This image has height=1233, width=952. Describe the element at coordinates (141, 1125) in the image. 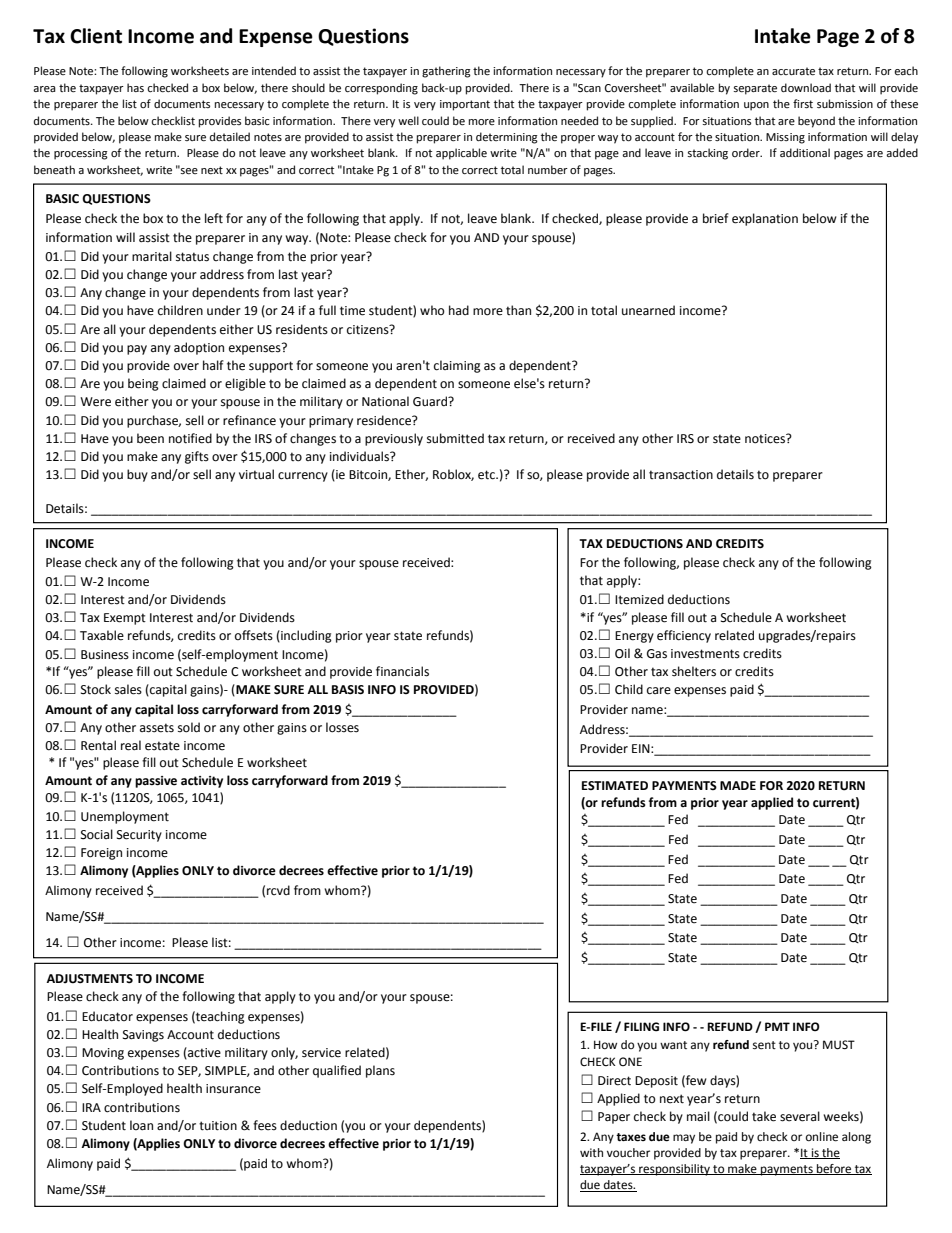

I see `loan` at that location.
